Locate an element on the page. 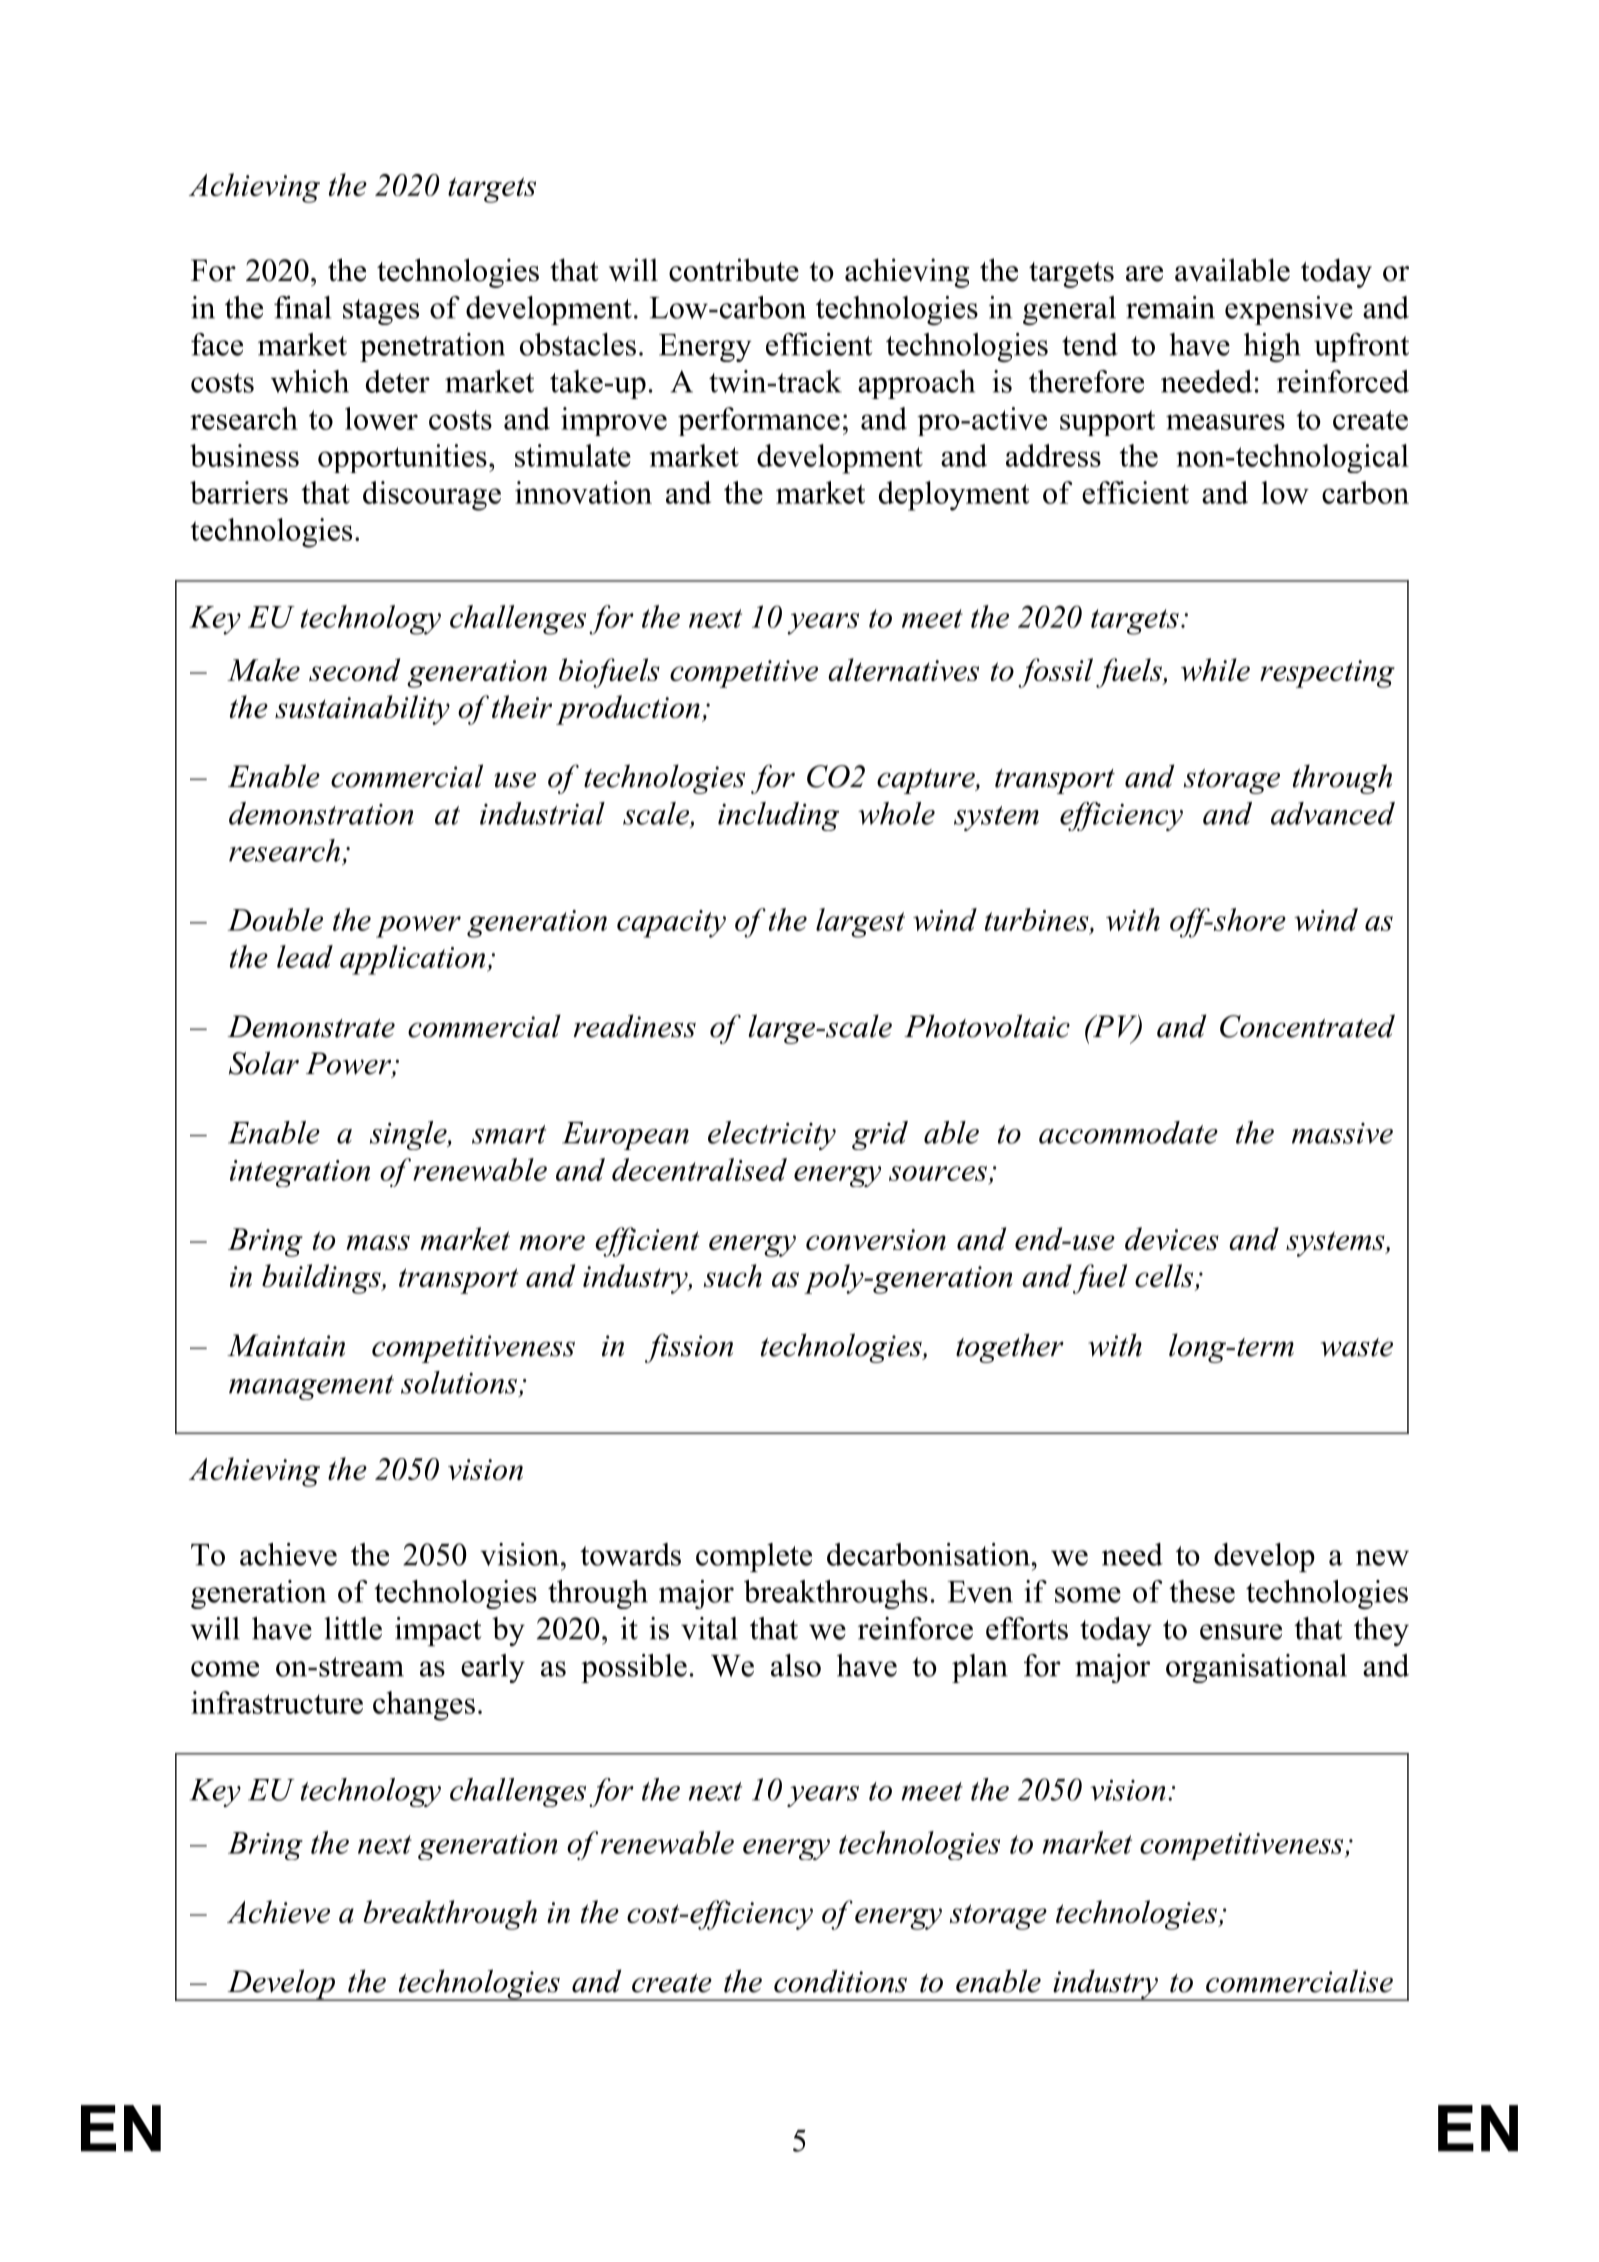 This image has width=1599, height=2262. while is located at coordinates (1215, 669).
